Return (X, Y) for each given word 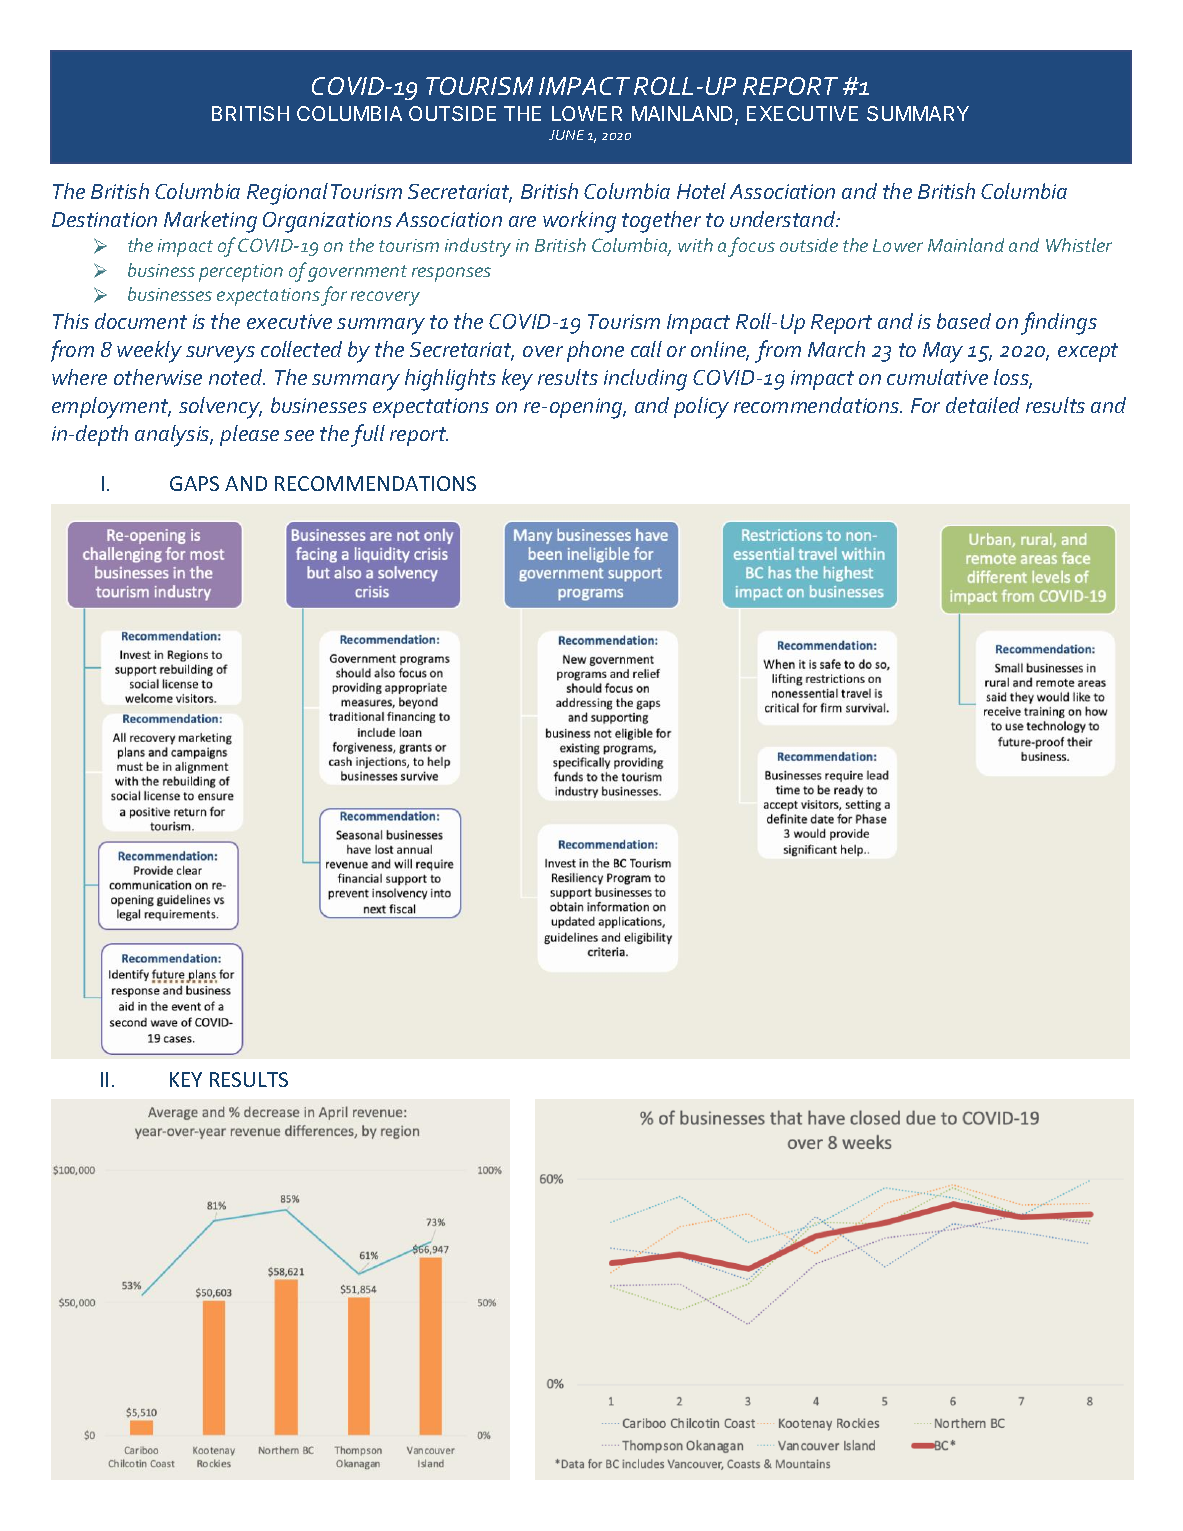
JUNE (566, 135)
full (368, 435)
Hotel (701, 191)
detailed (983, 405)
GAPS (194, 483)
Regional (287, 194)
